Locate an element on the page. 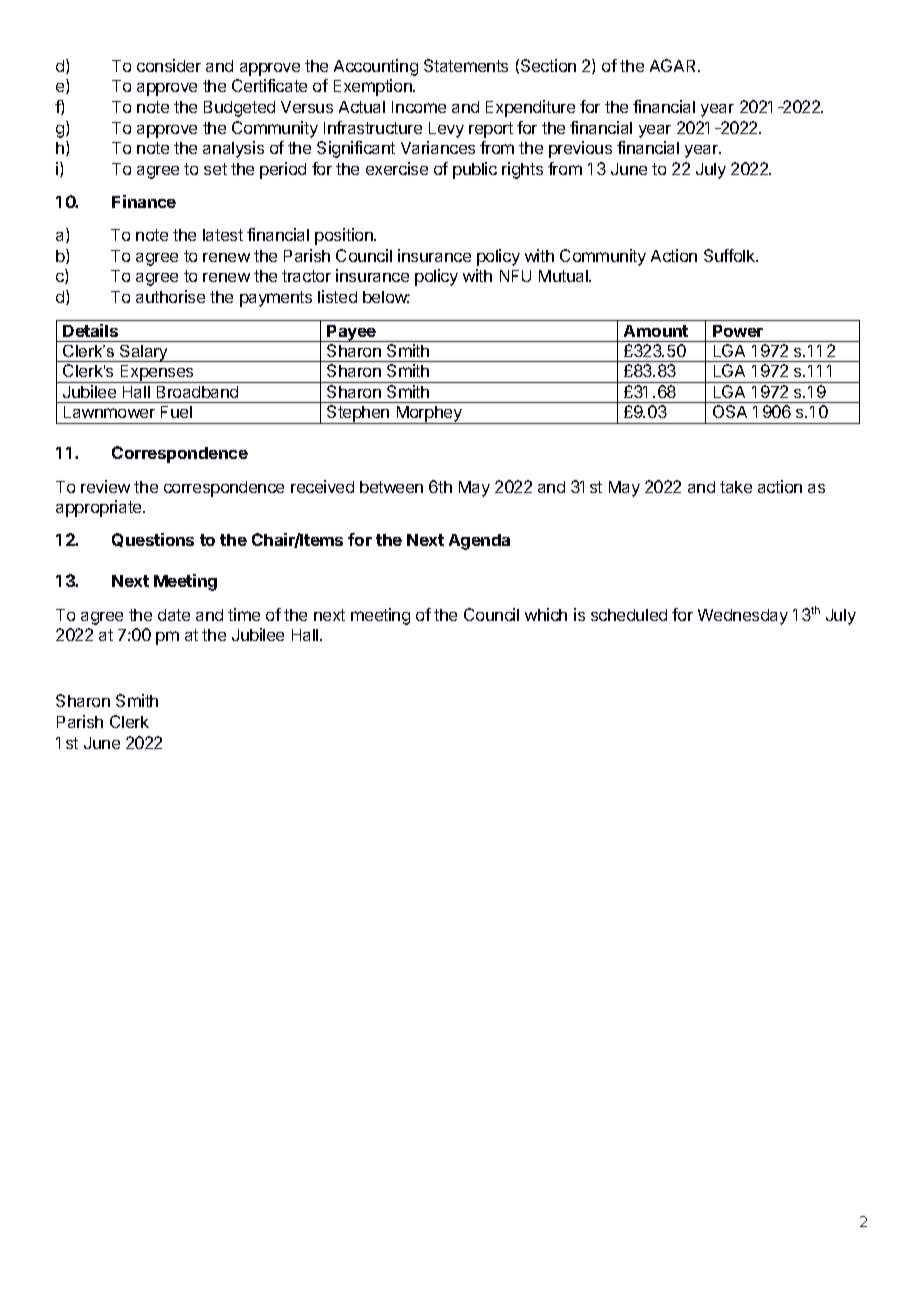 The width and height of the page is (924, 1308). take is located at coordinates (736, 487).
